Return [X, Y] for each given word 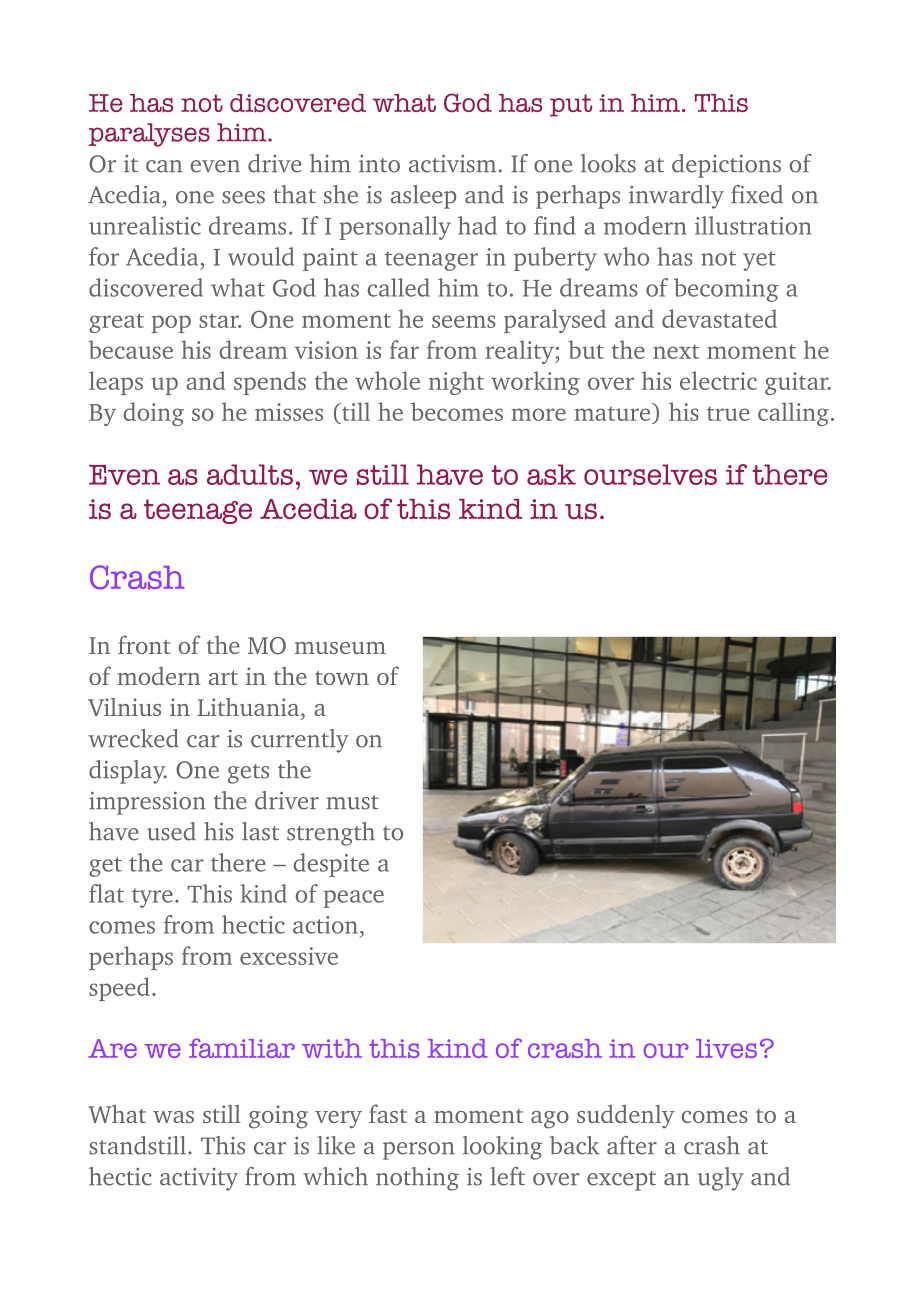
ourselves [650, 474]
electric [718, 380]
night [456, 383]
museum [340, 648]
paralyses [149, 135]
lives [726, 1048]
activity [199, 1179]
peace [353, 899]
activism [452, 164]
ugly [721, 1179]
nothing [417, 1179]
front [144, 644]
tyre [152, 898]
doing [153, 414]
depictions [726, 166]
